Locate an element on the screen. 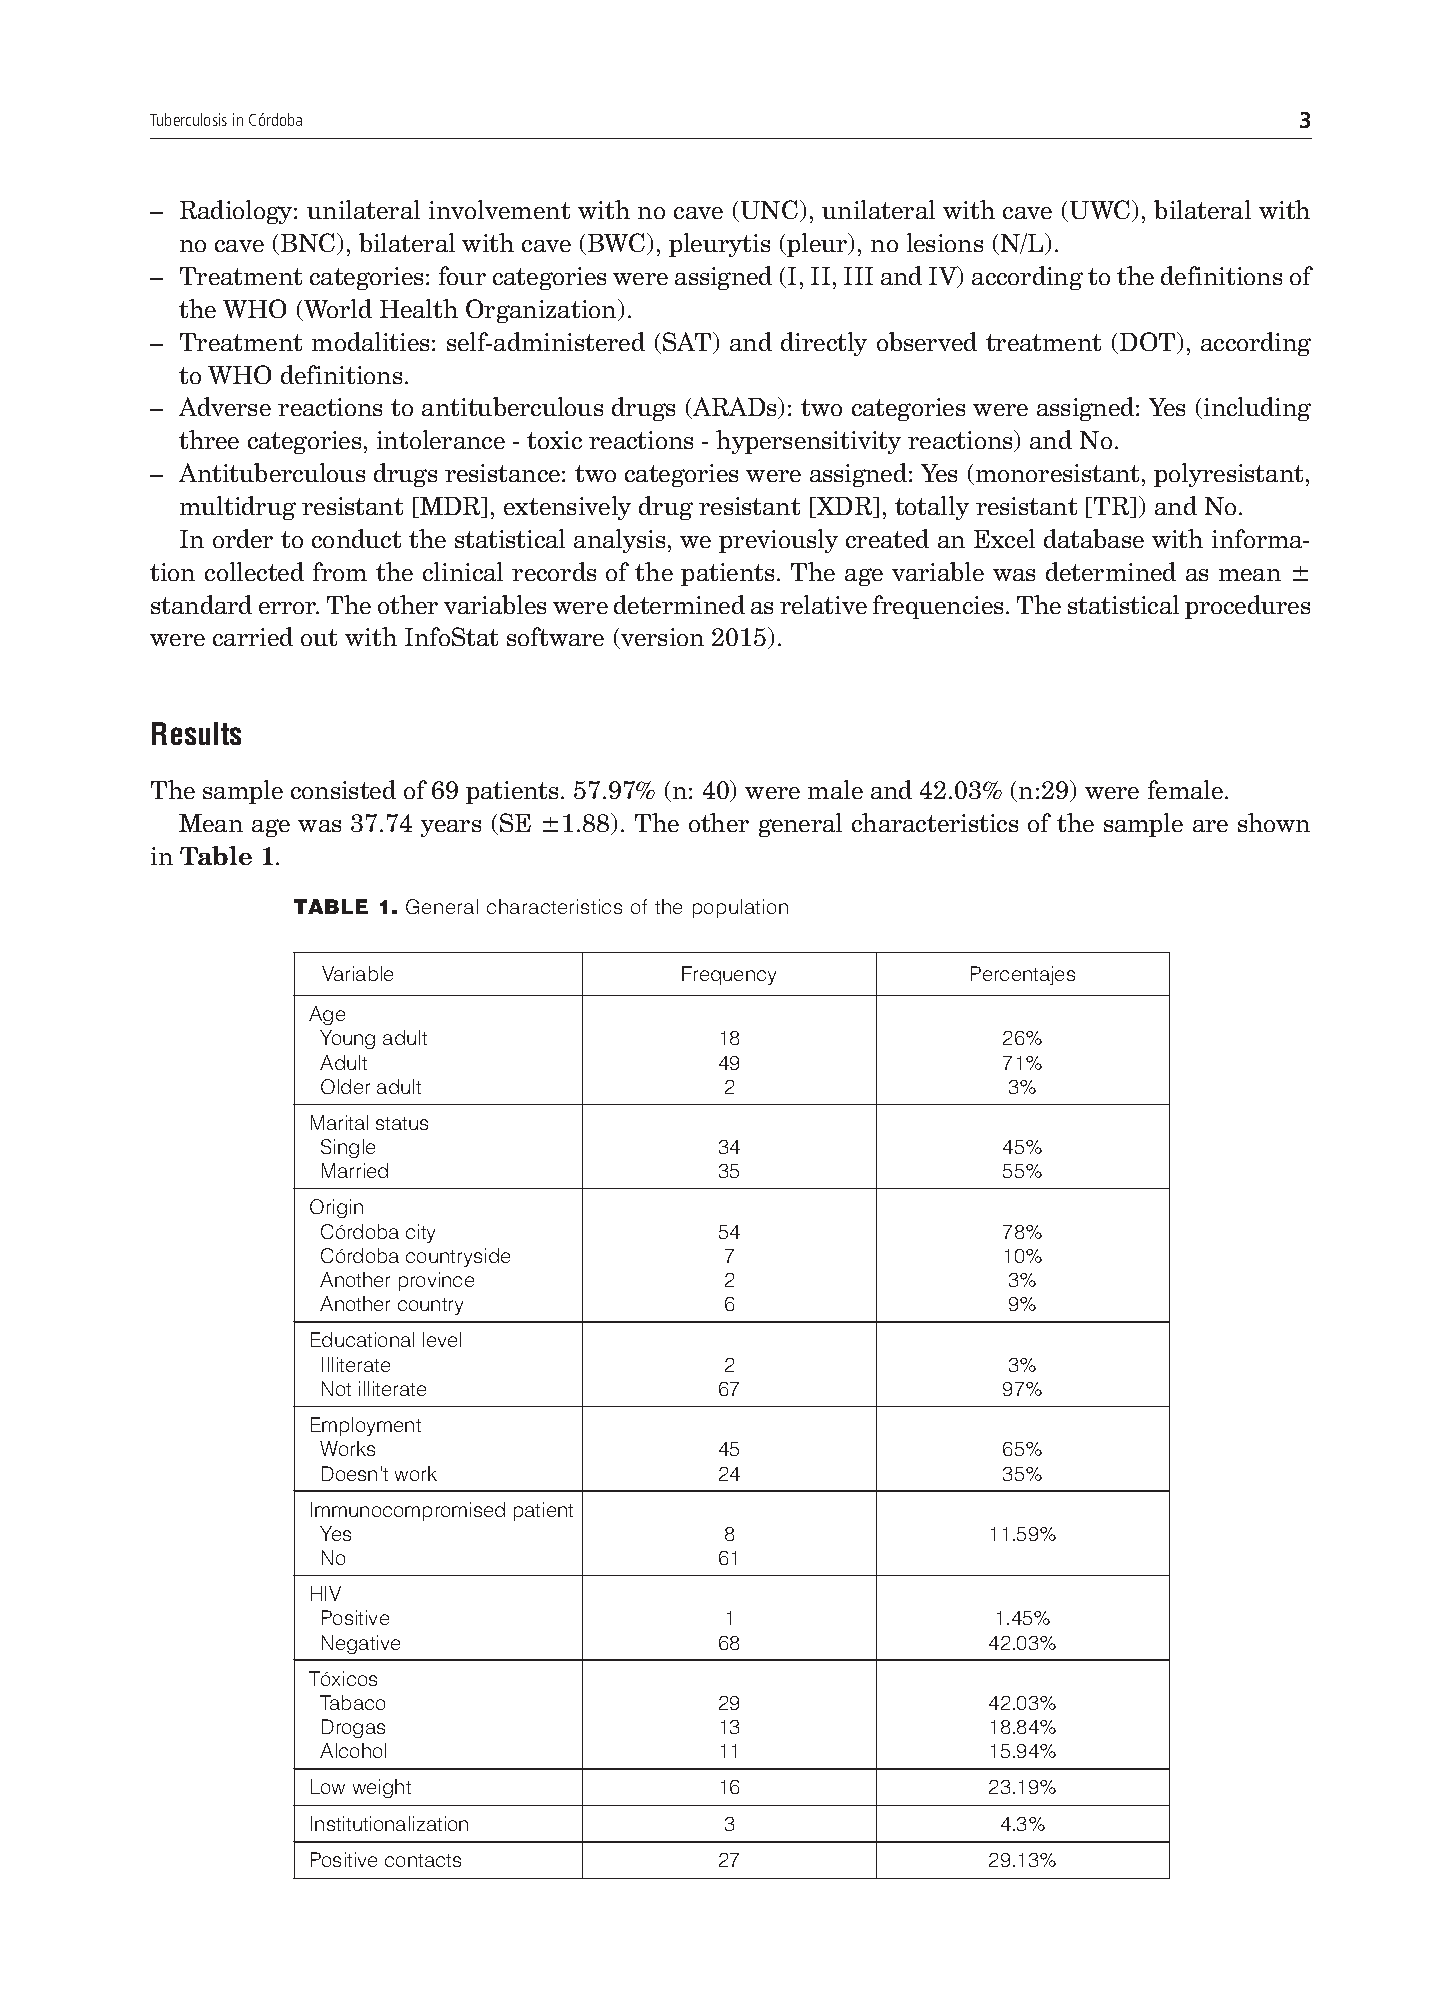 This screenshot has height=2006, width=1433. Employment is located at coordinates (366, 1426).
